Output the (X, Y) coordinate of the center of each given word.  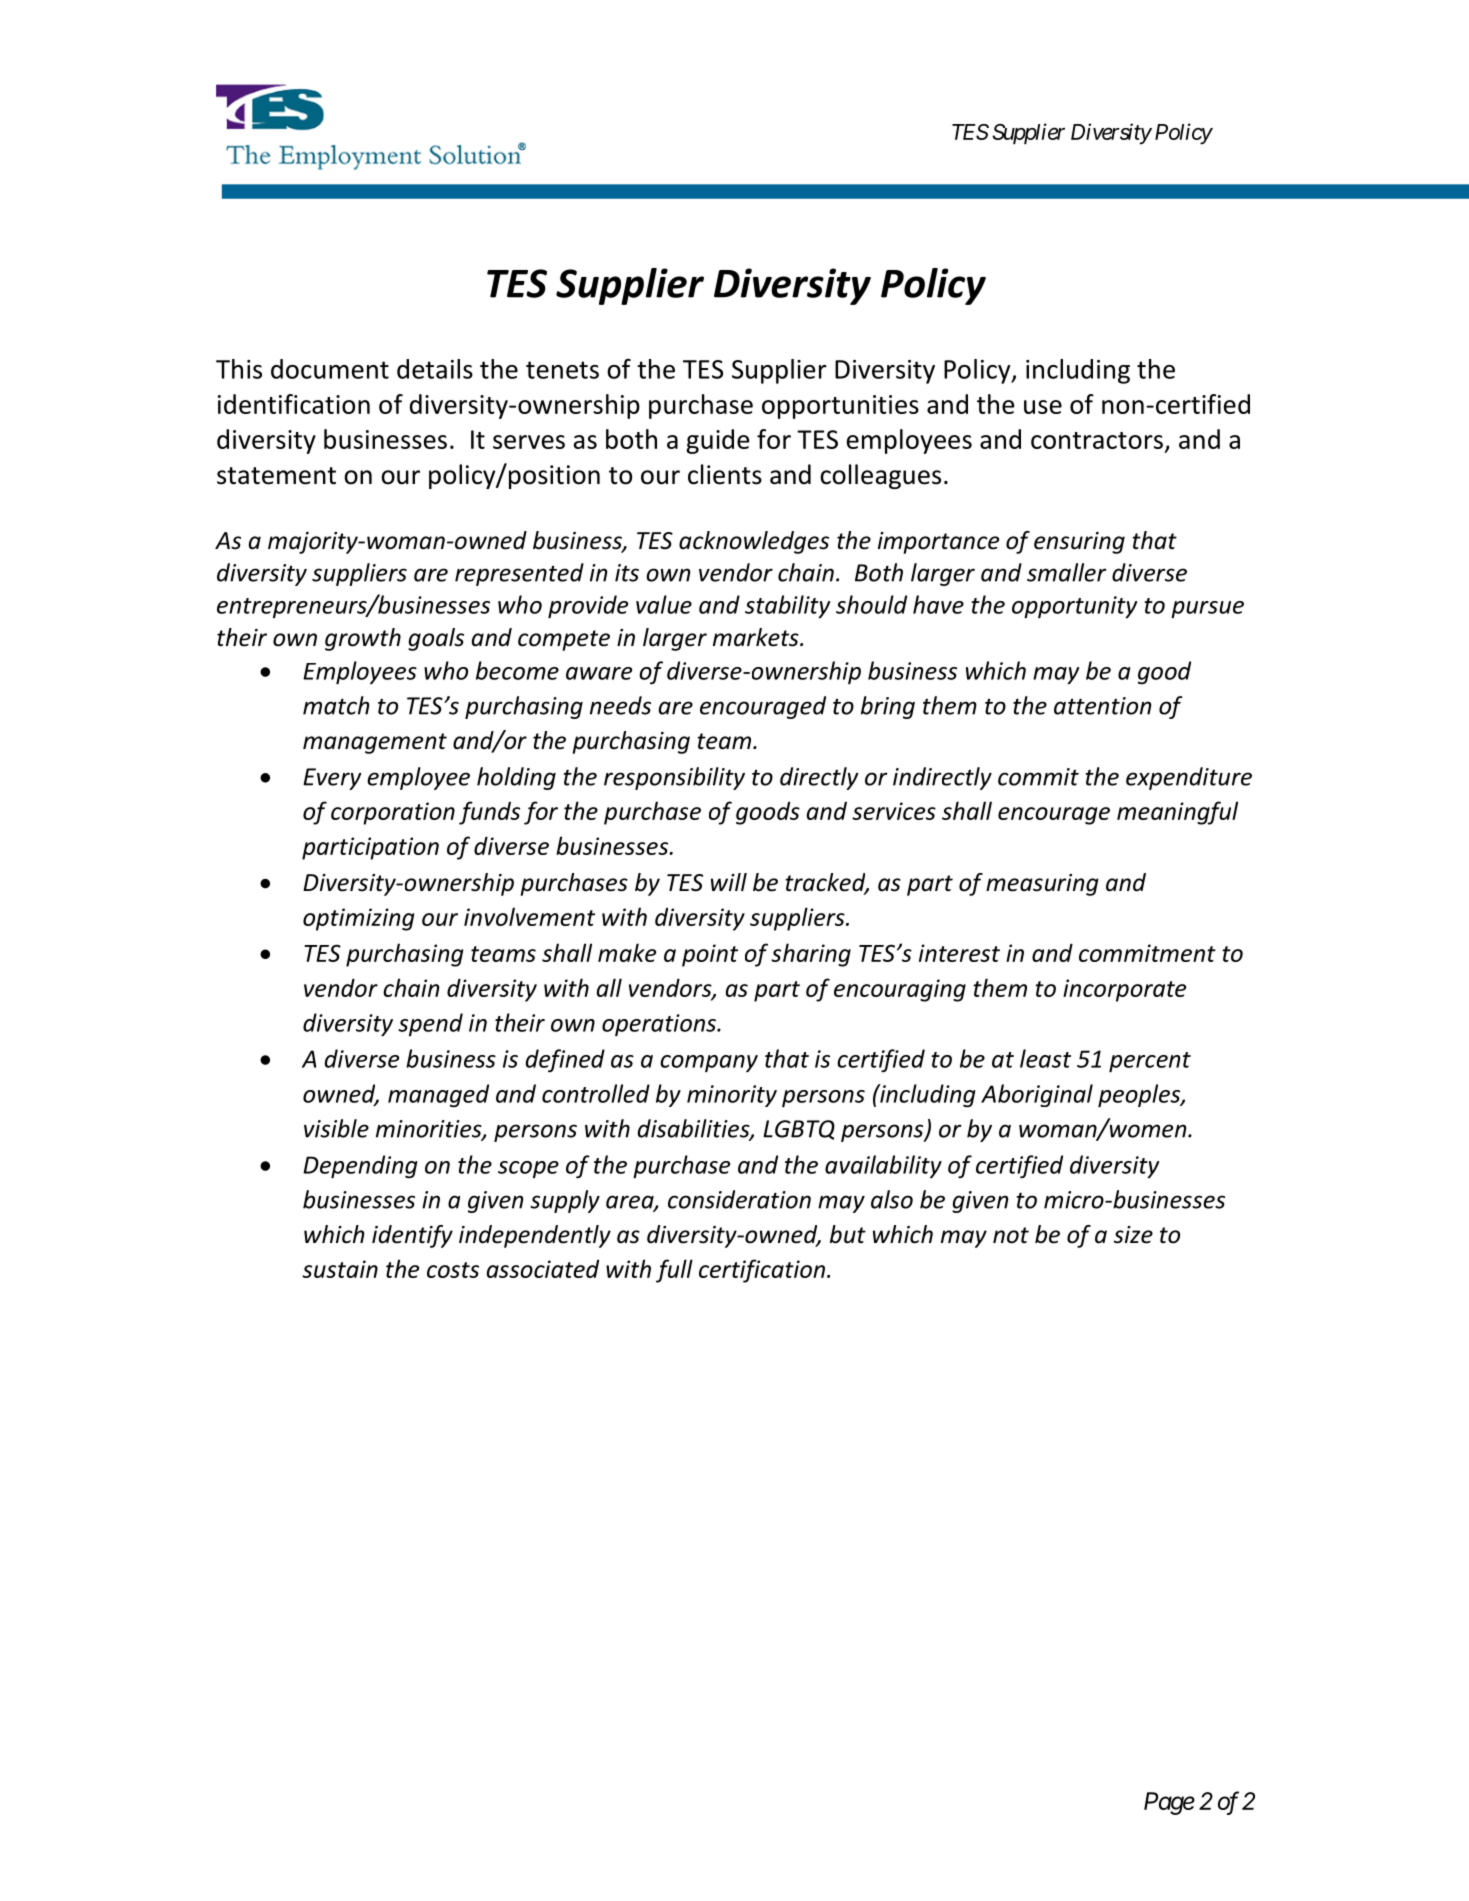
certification (763, 1271)
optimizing (359, 919)
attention (1102, 706)
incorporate (1124, 990)
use (1043, 407)
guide (717, 441)
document (330, 369)
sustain (340, 1269)
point (710, 955)
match (336, 705)
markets (757, 637)
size (1133, 1235)
